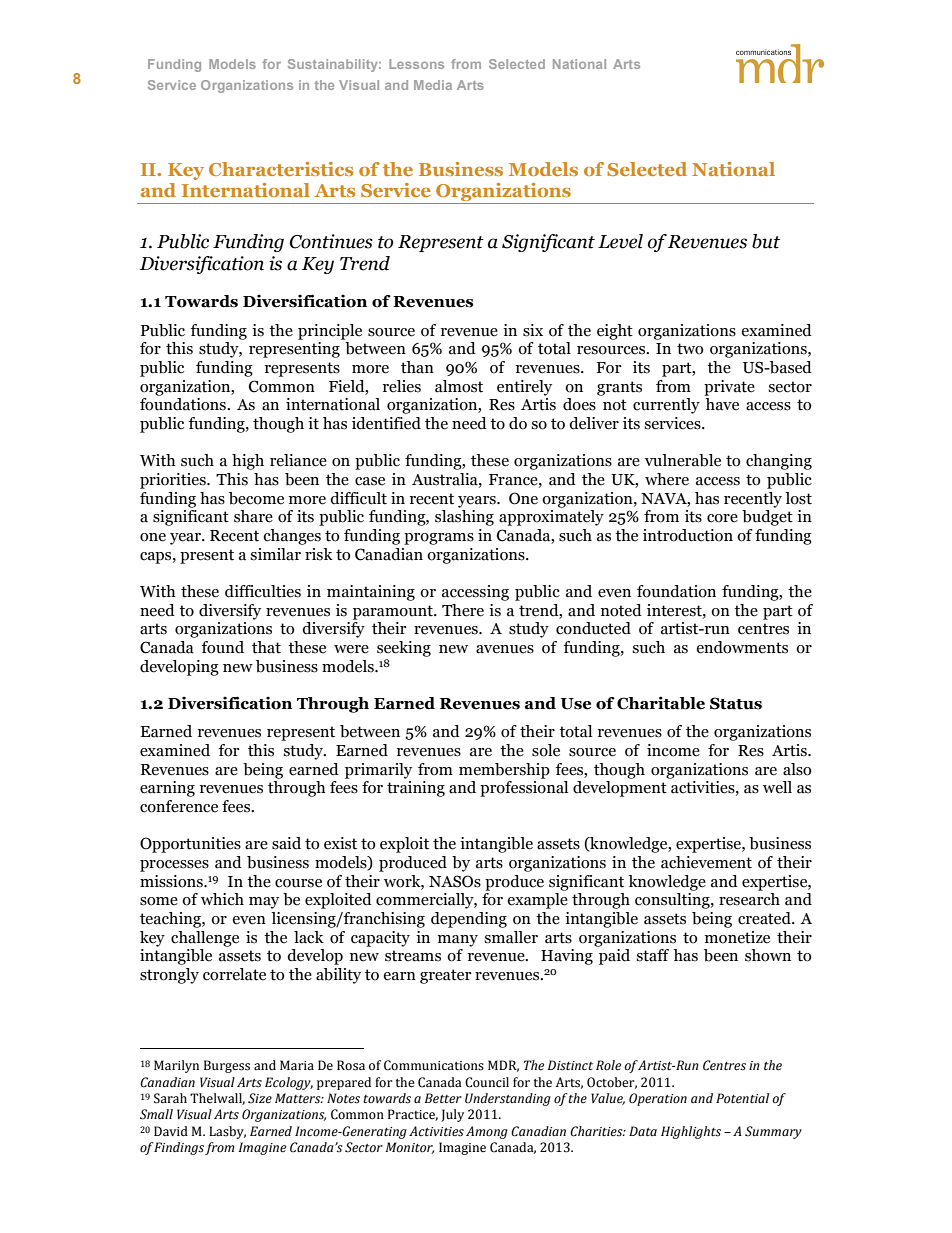  I want to click on Characteristics, so click(281, 169).
